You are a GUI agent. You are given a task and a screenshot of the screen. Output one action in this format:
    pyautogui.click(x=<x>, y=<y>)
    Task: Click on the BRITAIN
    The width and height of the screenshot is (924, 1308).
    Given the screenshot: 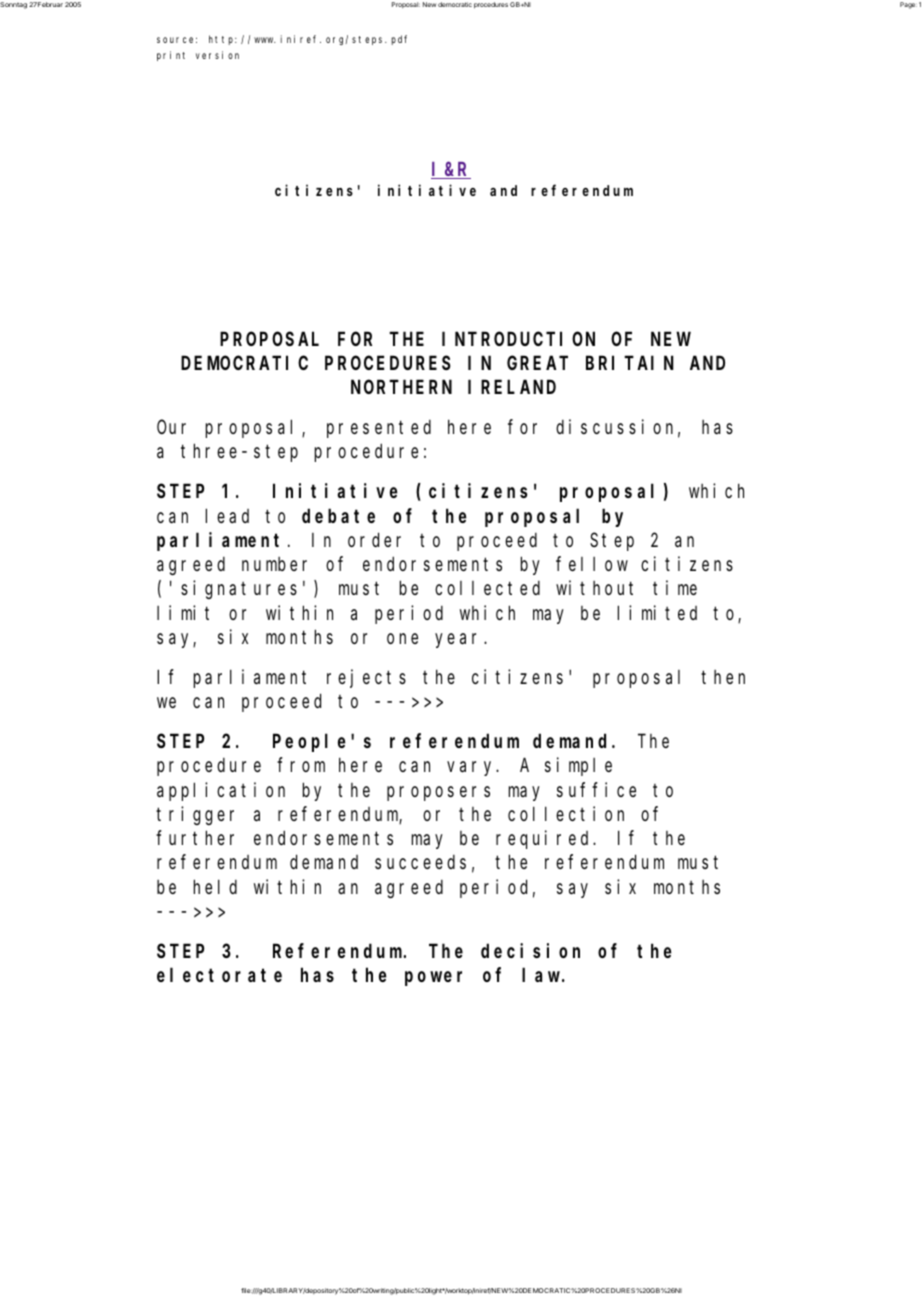 What is the action you would take?
    pyautogui.click(x=630, y=363)
